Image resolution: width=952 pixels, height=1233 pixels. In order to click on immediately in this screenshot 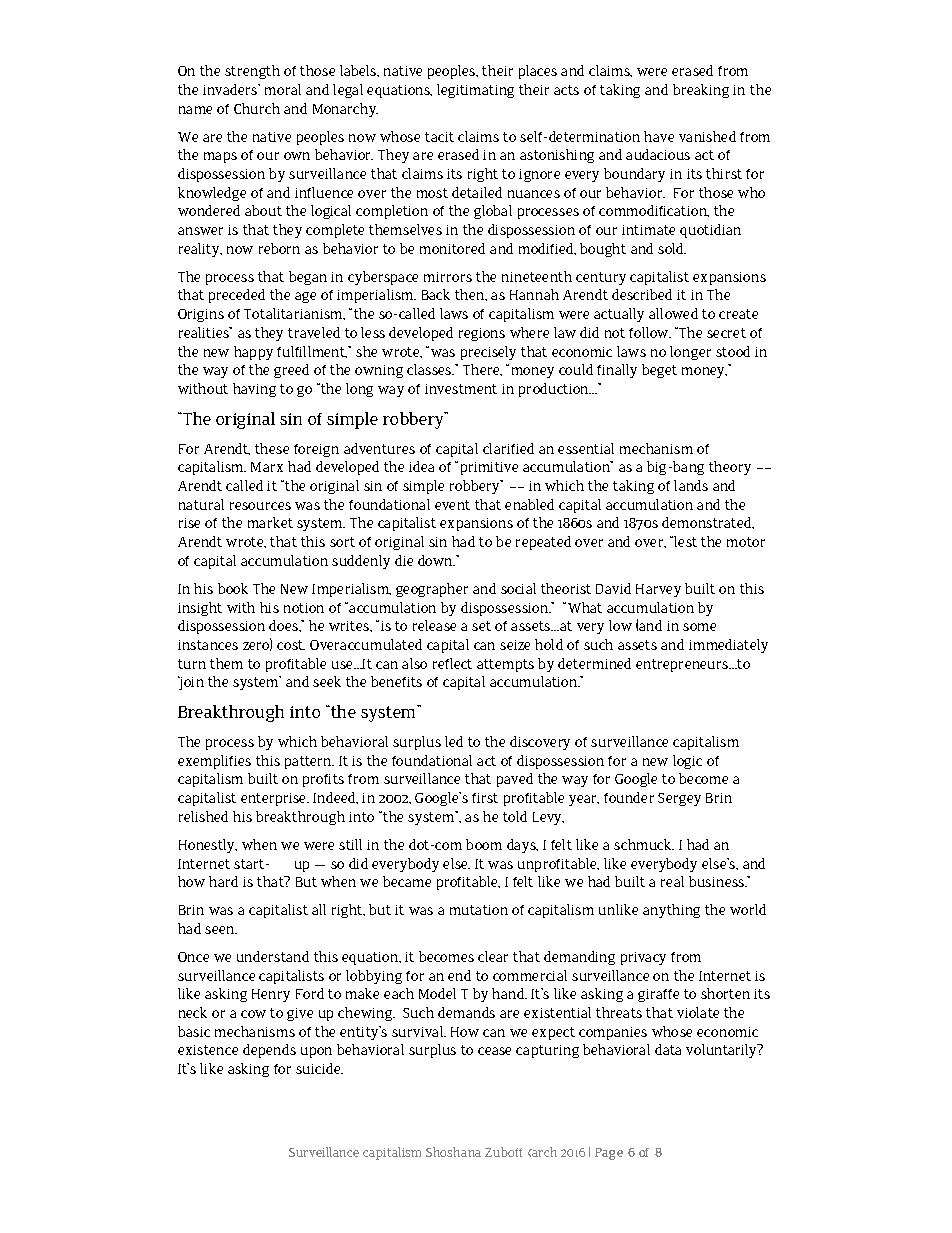, I will do `click(728, 646)`.
